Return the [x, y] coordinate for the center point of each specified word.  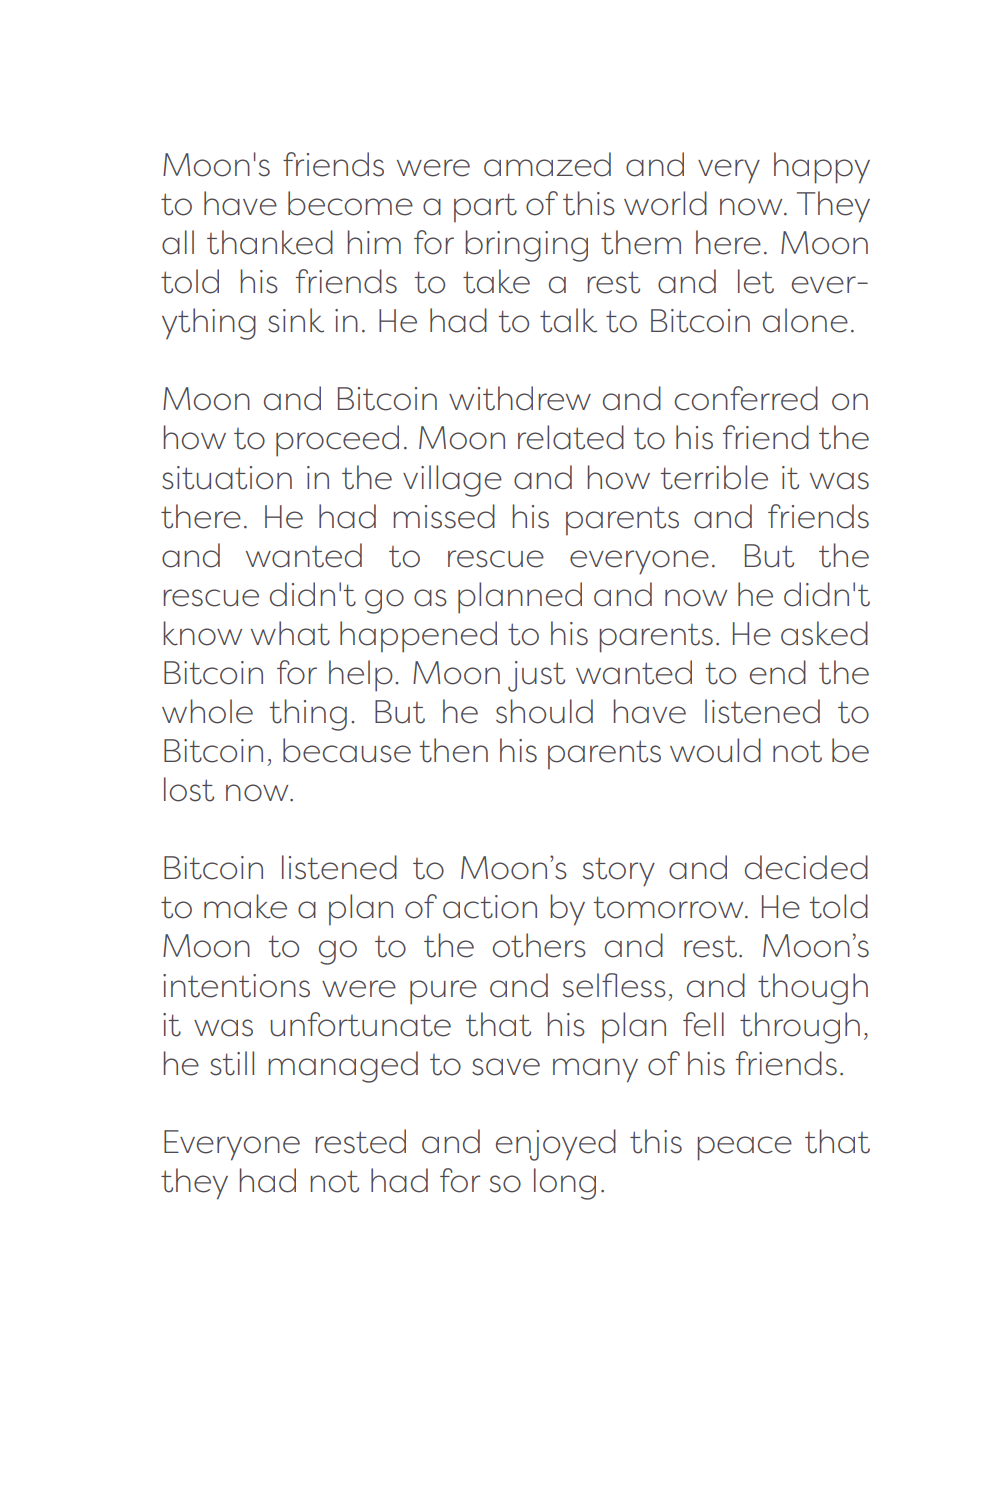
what [290, 633]
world [665, 203]
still [232, 1063]
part [485, 207]
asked [824, 633]
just [536, 676]
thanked [270, 242]
